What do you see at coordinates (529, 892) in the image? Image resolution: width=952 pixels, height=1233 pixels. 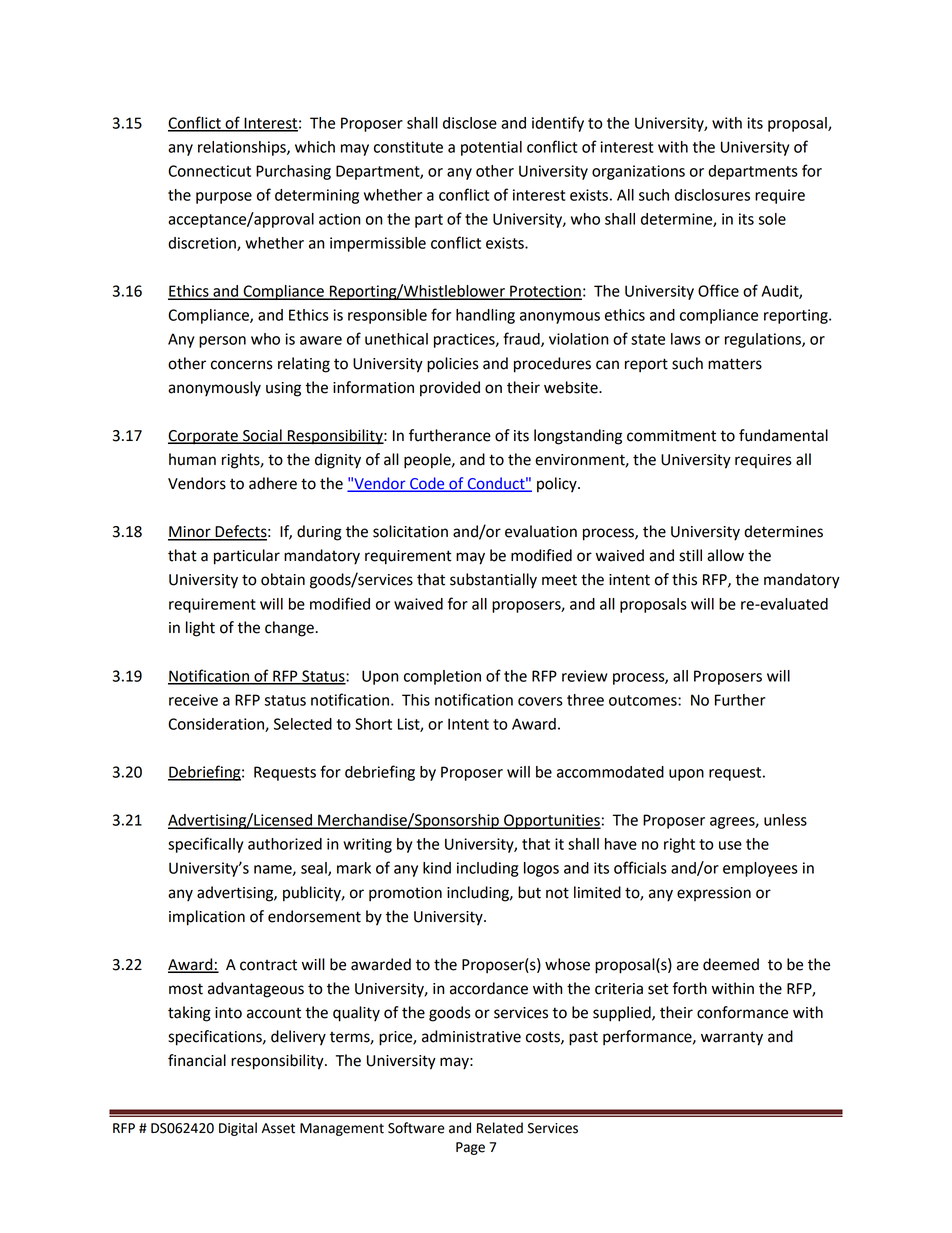 I see `but` at bounding box center [529, 892].
